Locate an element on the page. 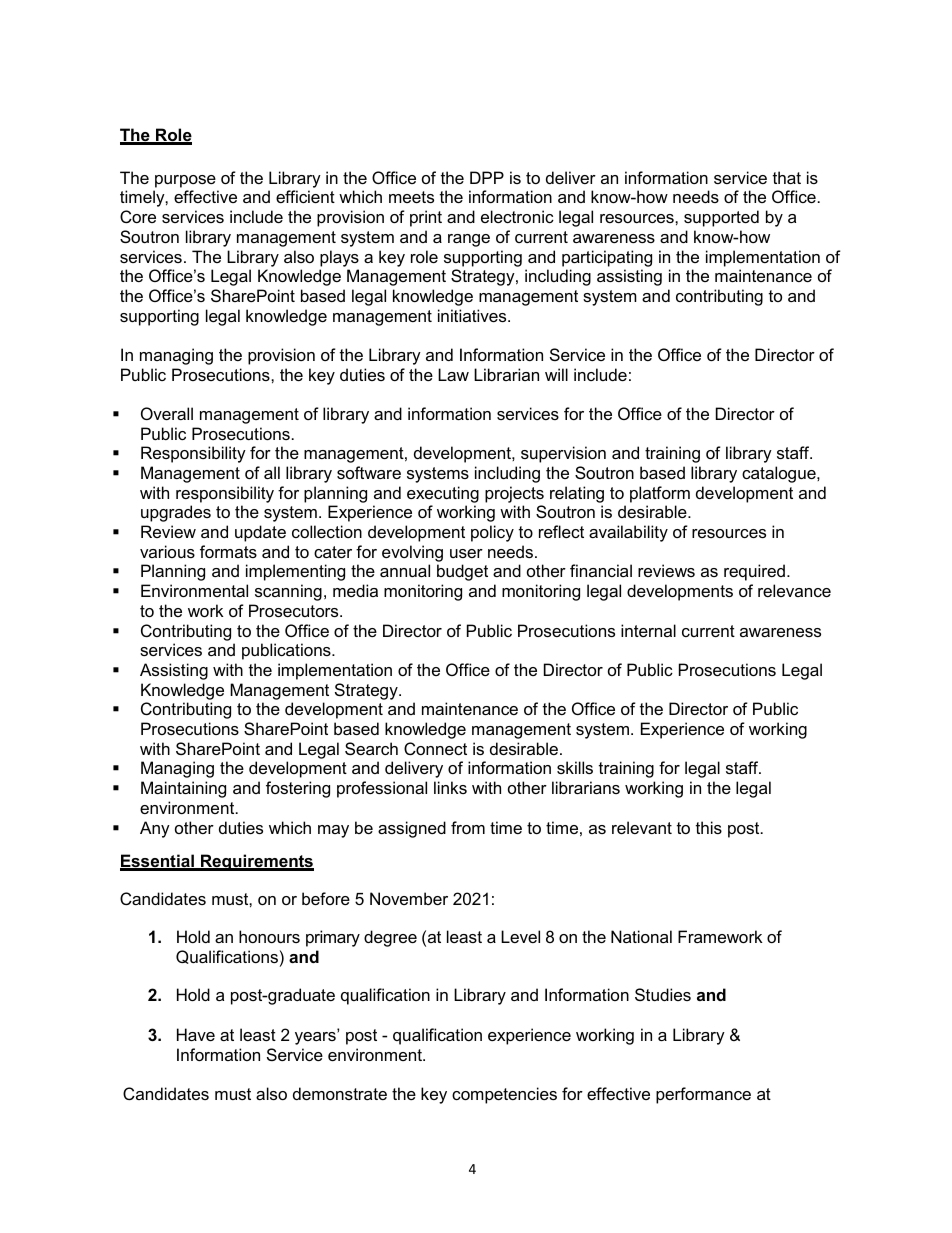  platform is located at coordinates (660, 494).
